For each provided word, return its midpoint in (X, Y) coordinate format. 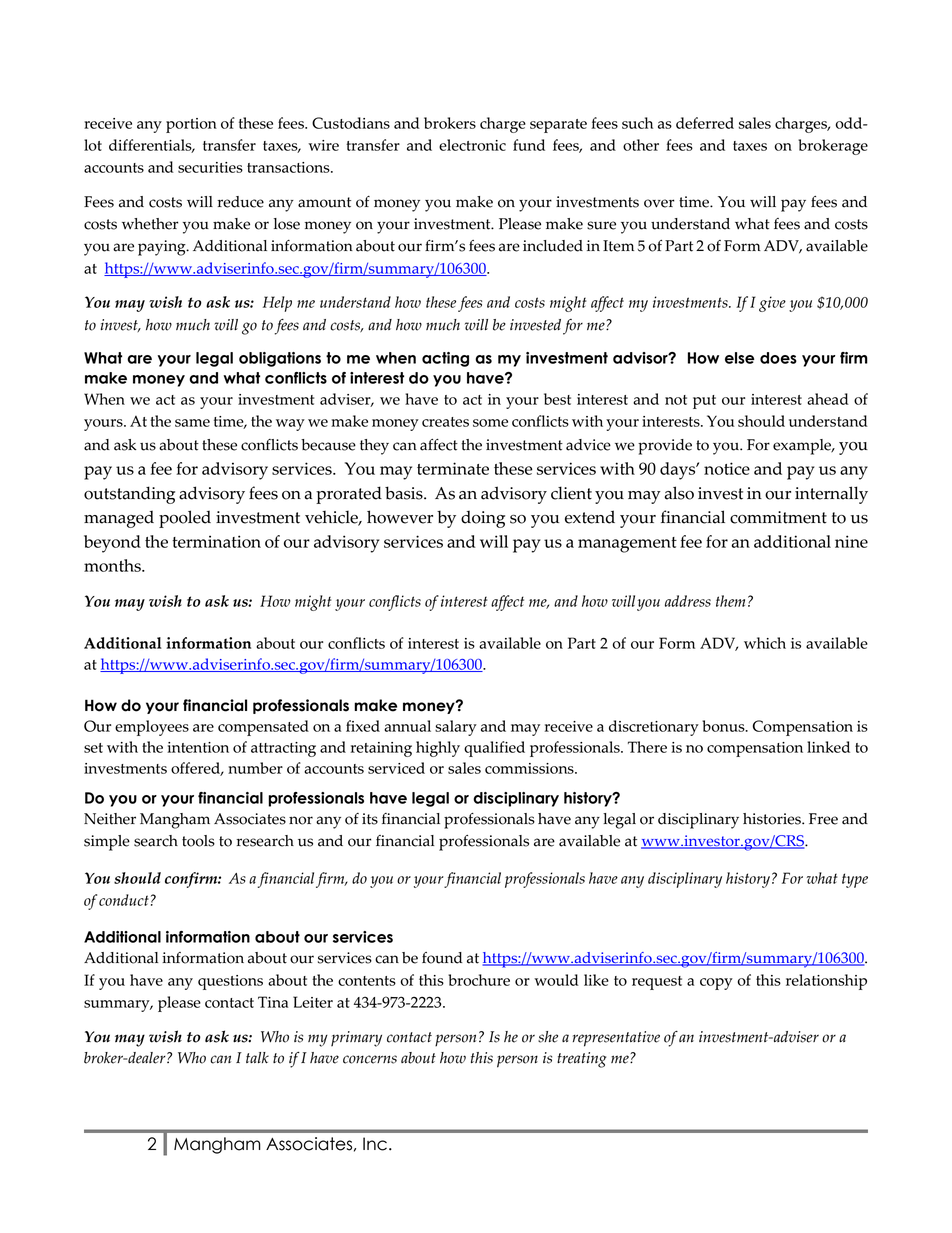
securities (210, 167)
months (113, 565)
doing (483, 519)
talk (257, 1057)
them (730, 601)
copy (716, 984)
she (548, 1037)
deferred (705, 123)
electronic (472, 145)
